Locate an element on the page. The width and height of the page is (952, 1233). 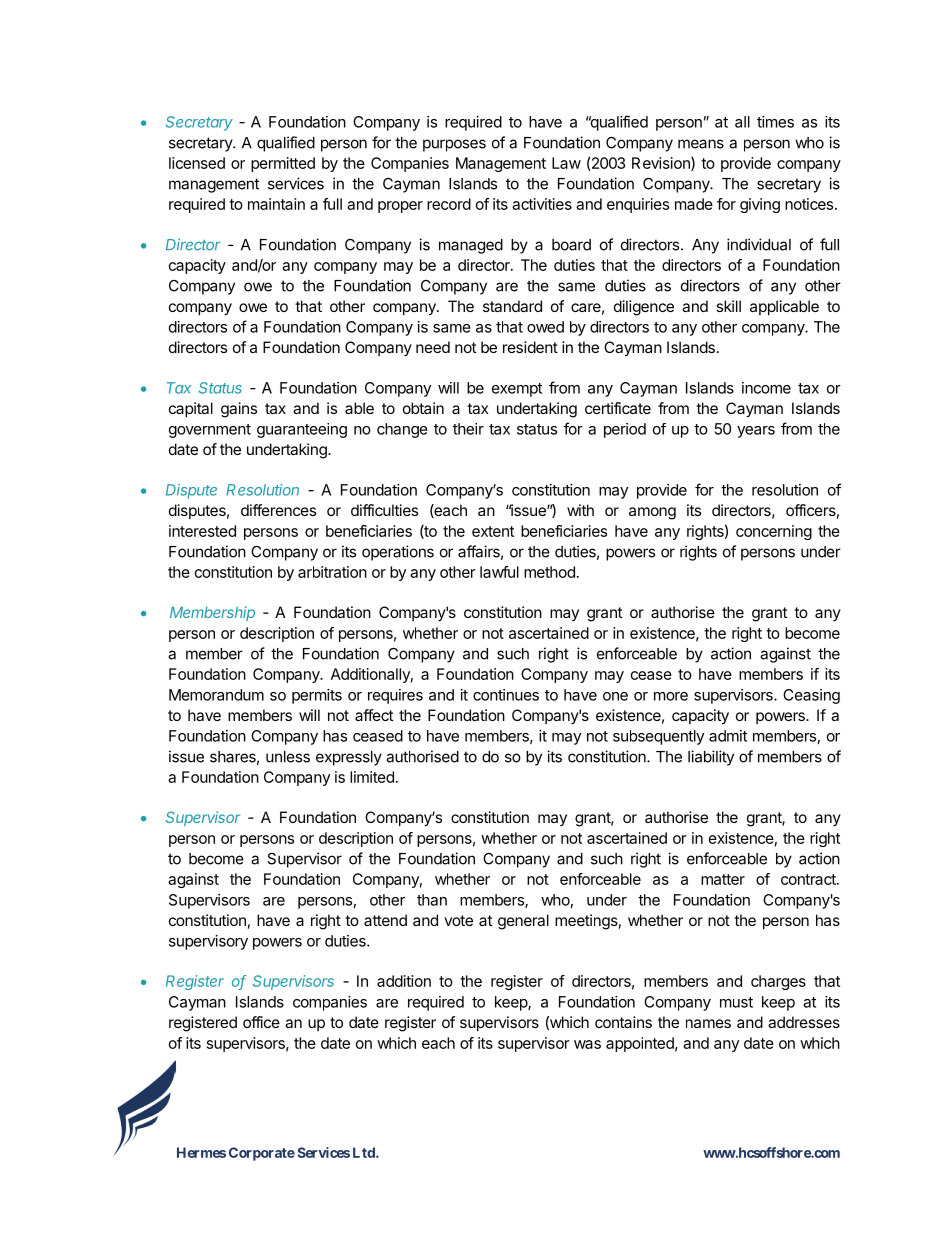
permitted is located at coordinates (283, 164).
